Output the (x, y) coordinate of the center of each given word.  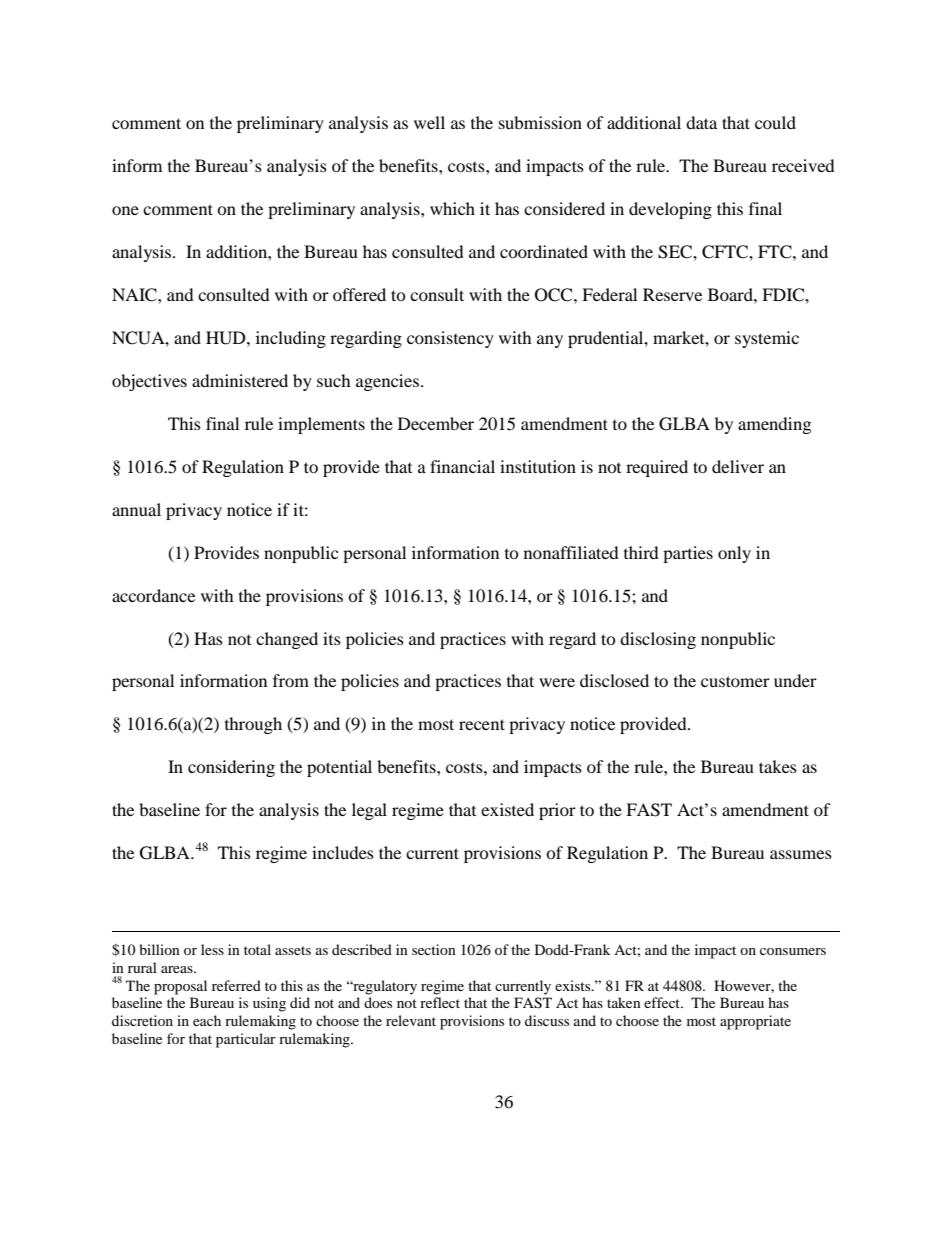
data (701, 122)
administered (240, 380)
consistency (450, 339)
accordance (153, 595)
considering (231, 768)
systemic (767, 339)
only (734, 554)
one (125, 210)
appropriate (755, 1022)
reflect (440, 1002)
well (429, 122)
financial (462, 466)
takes (778, 766)
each (207, 1020)
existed (507, 809)
